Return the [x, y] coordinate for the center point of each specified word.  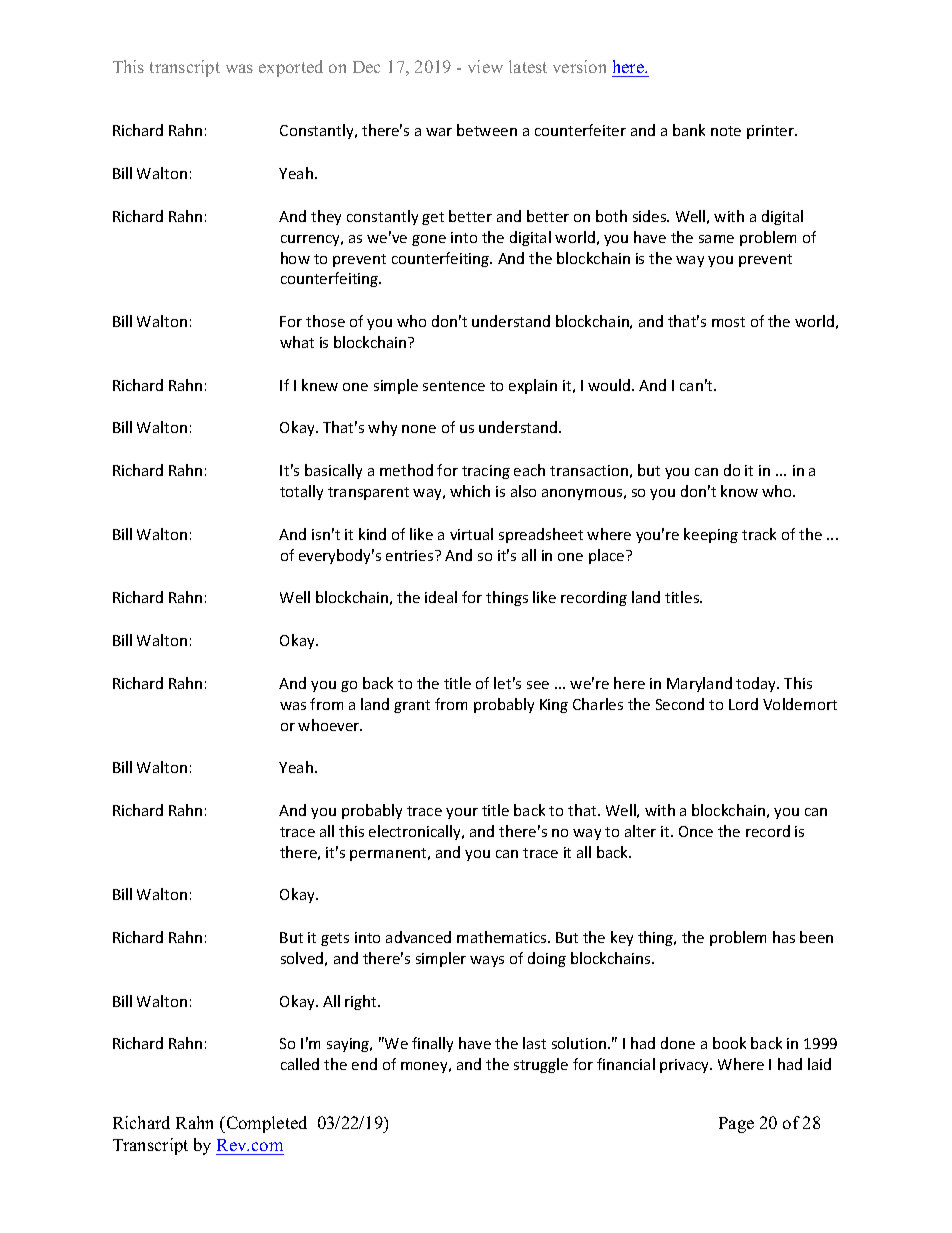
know [739, 491]
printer [772, 132]
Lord [743, 704]
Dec [366, 67]
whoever [330, 725]
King [554, 706]
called [300, 1064]
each [529, 470]
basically [333, 471]
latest [528, 66]
